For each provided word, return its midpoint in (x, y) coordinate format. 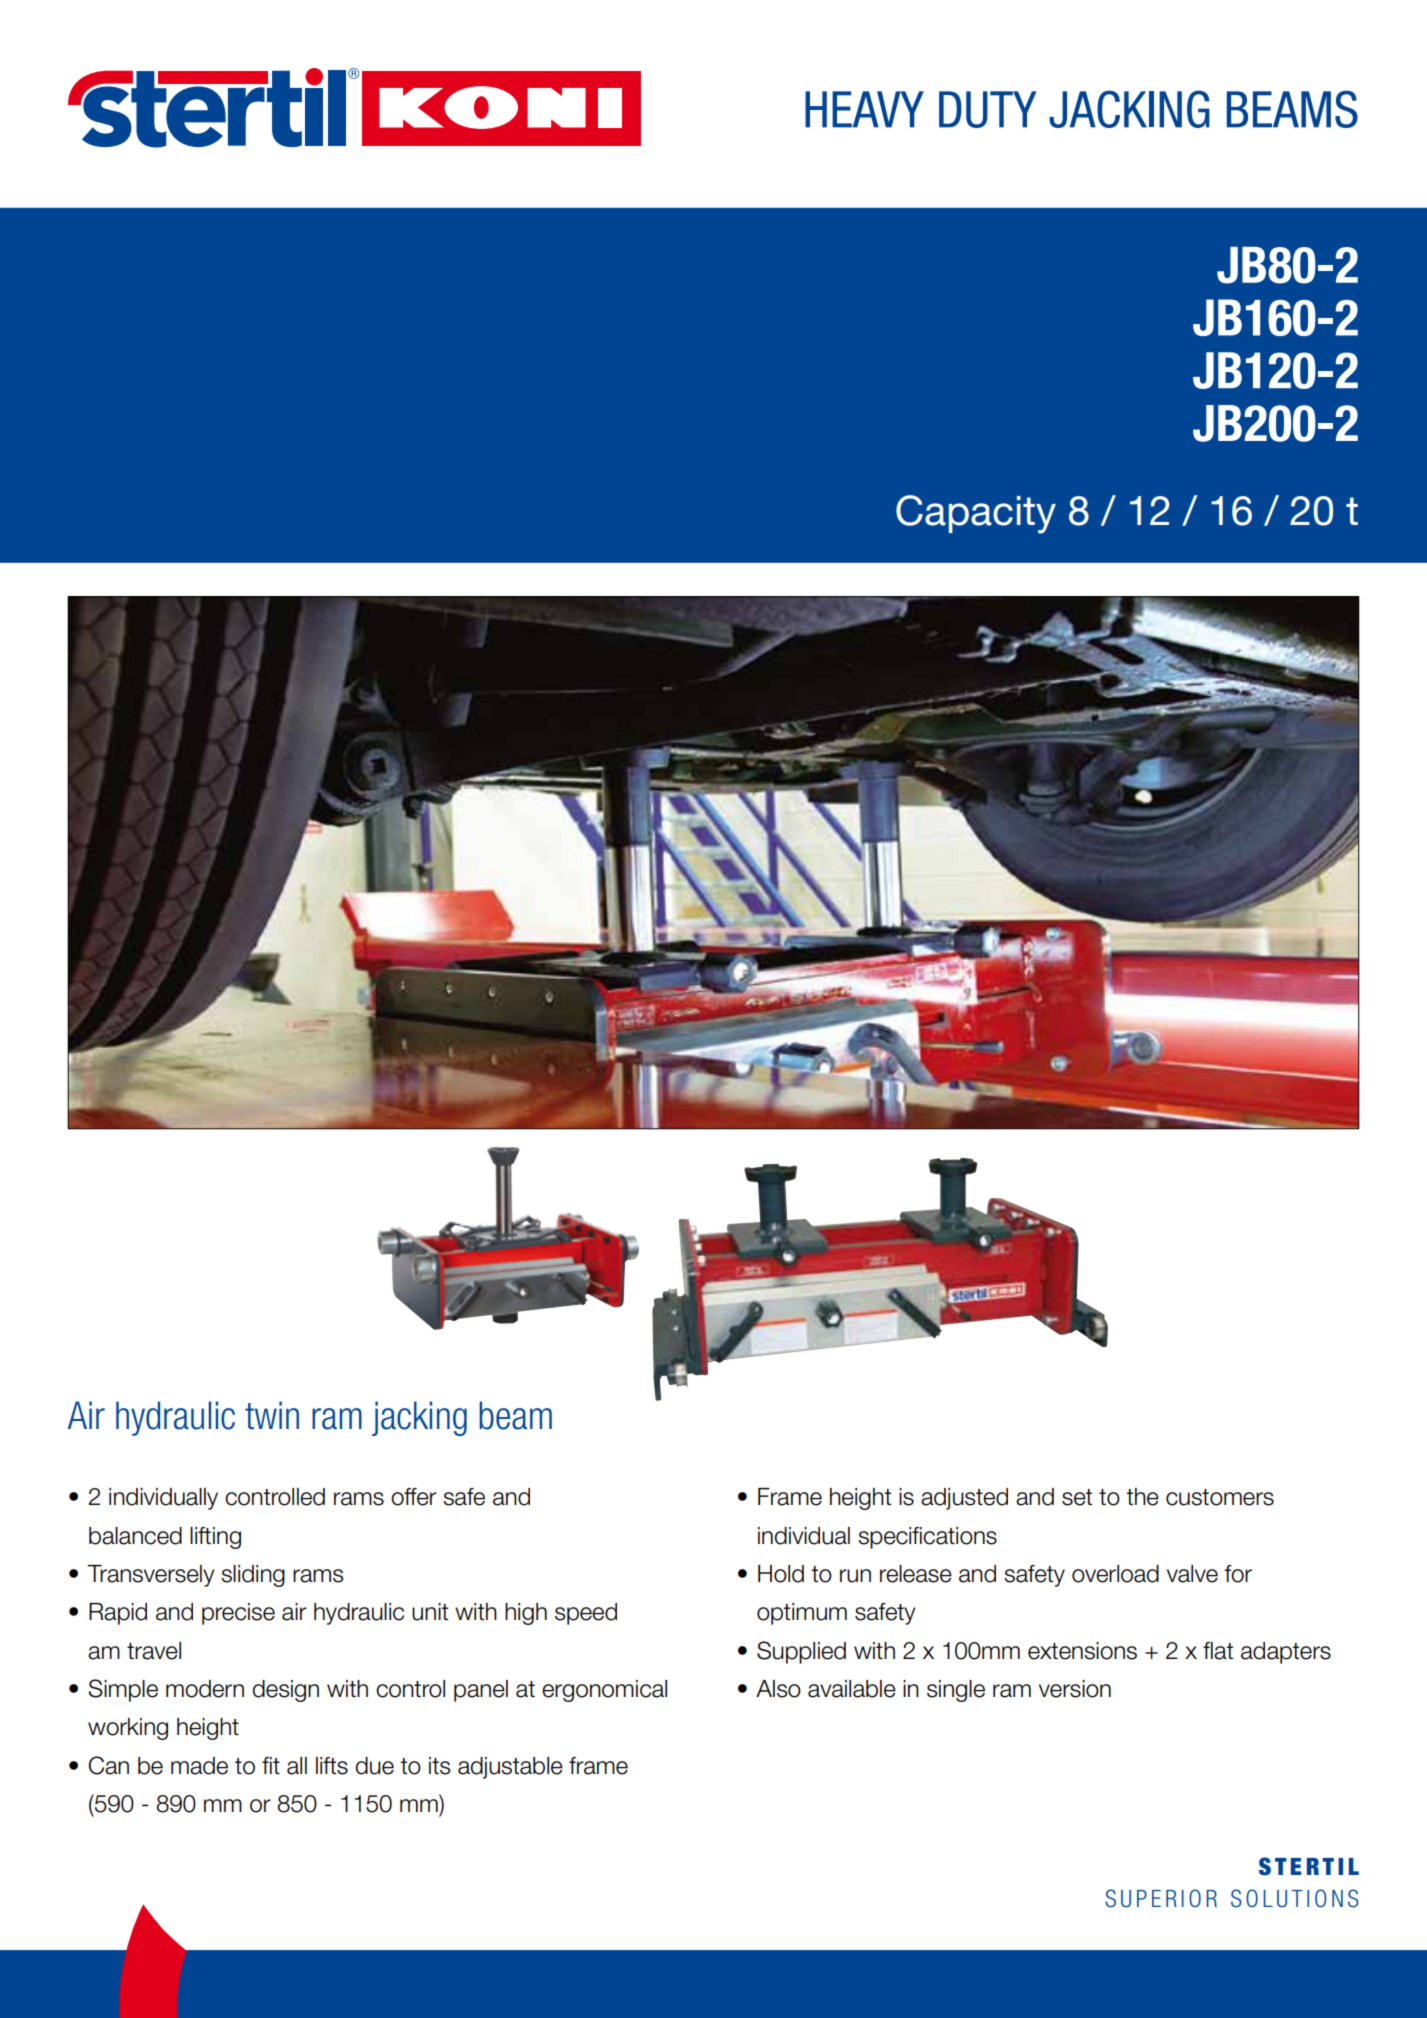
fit (271, 1765)
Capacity (976, 514)
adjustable (510, 1768)
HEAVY (864, 109)
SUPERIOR (1161, 1898)
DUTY (988, 109)
